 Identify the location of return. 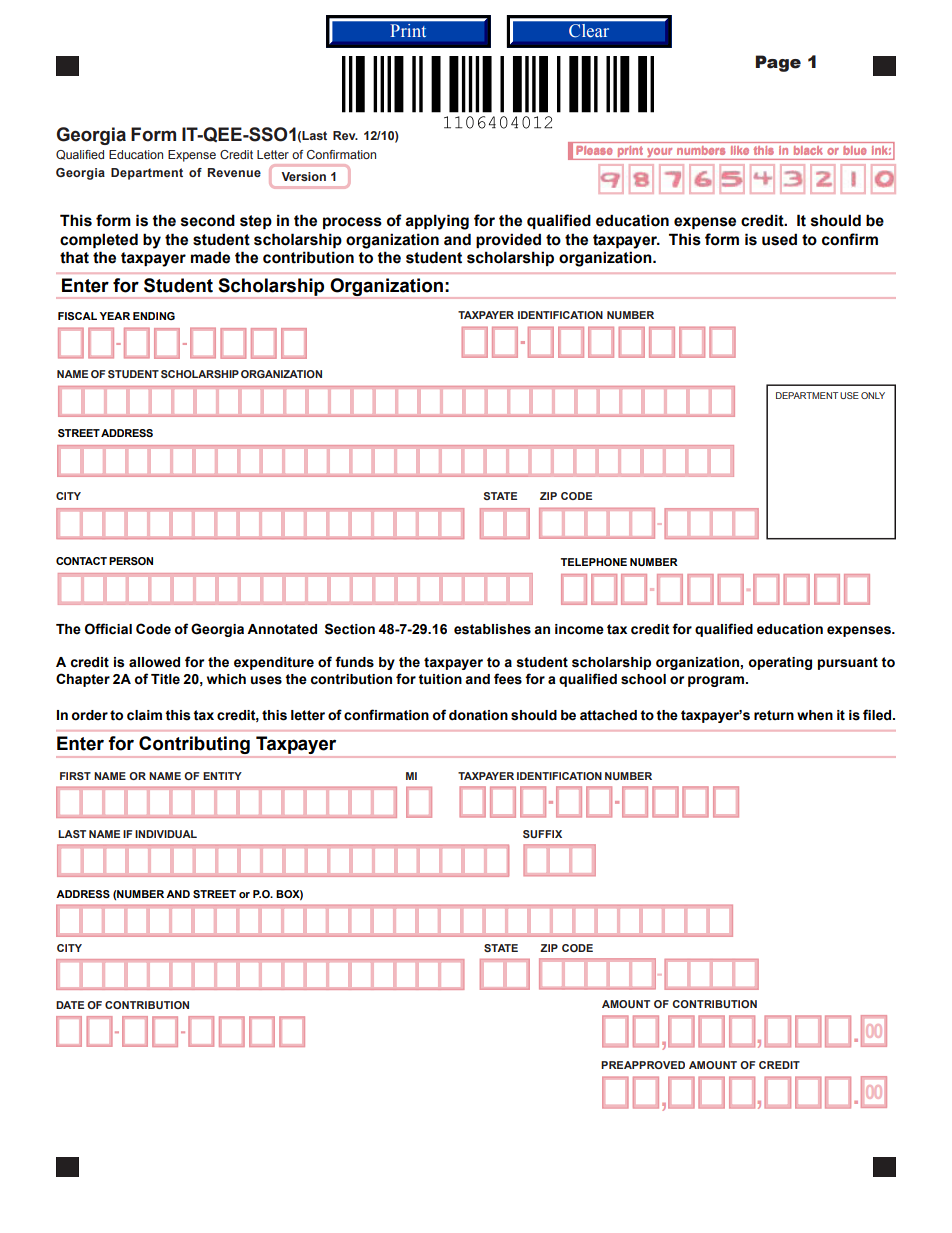
(774, 715).
